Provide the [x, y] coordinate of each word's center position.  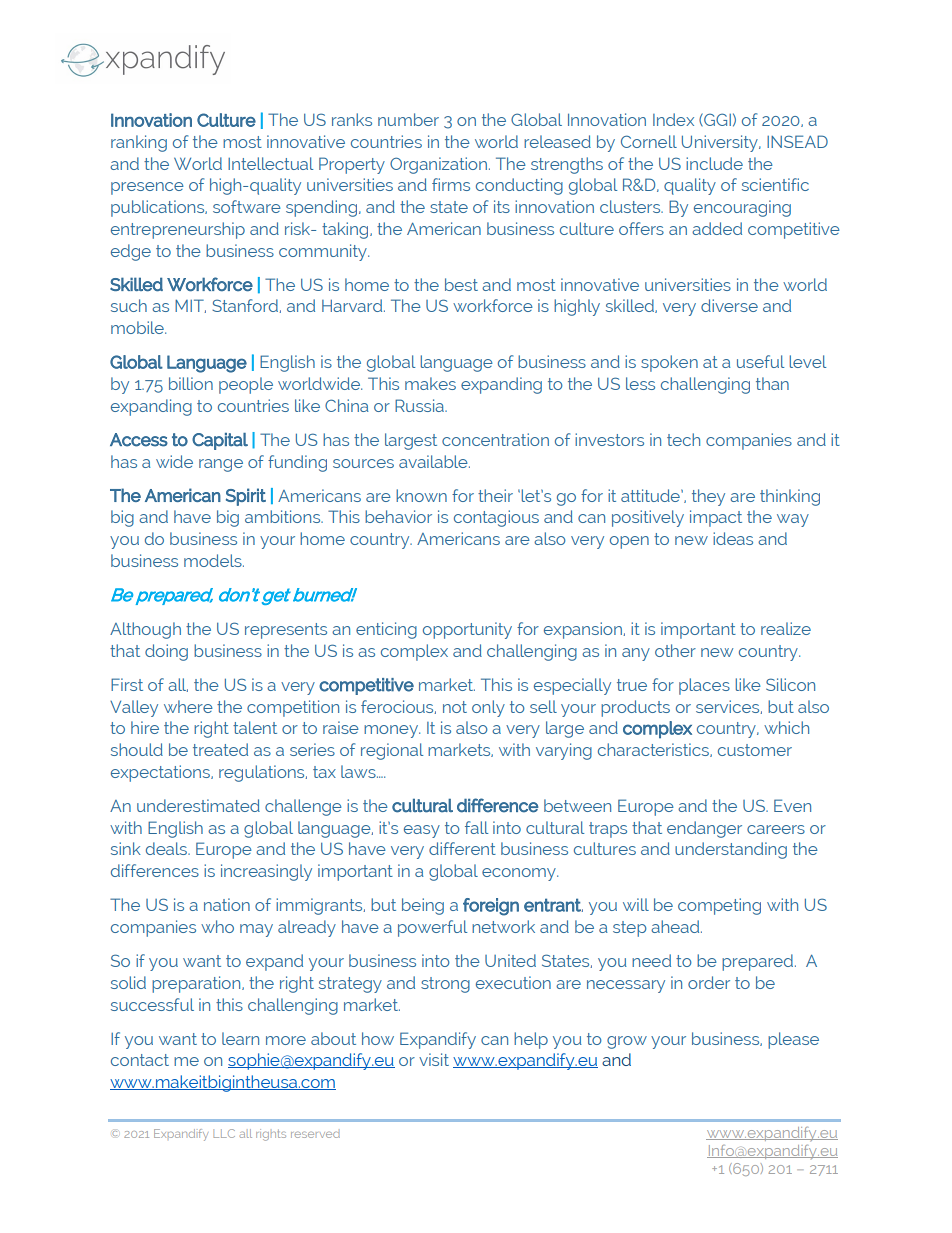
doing [166, 652]
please [793, 1040]
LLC [224, 1133]
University [721, 143]
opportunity [467, 630]
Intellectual [270, 163]
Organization [438, 165]
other [675, 650]
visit [434, 1059]
